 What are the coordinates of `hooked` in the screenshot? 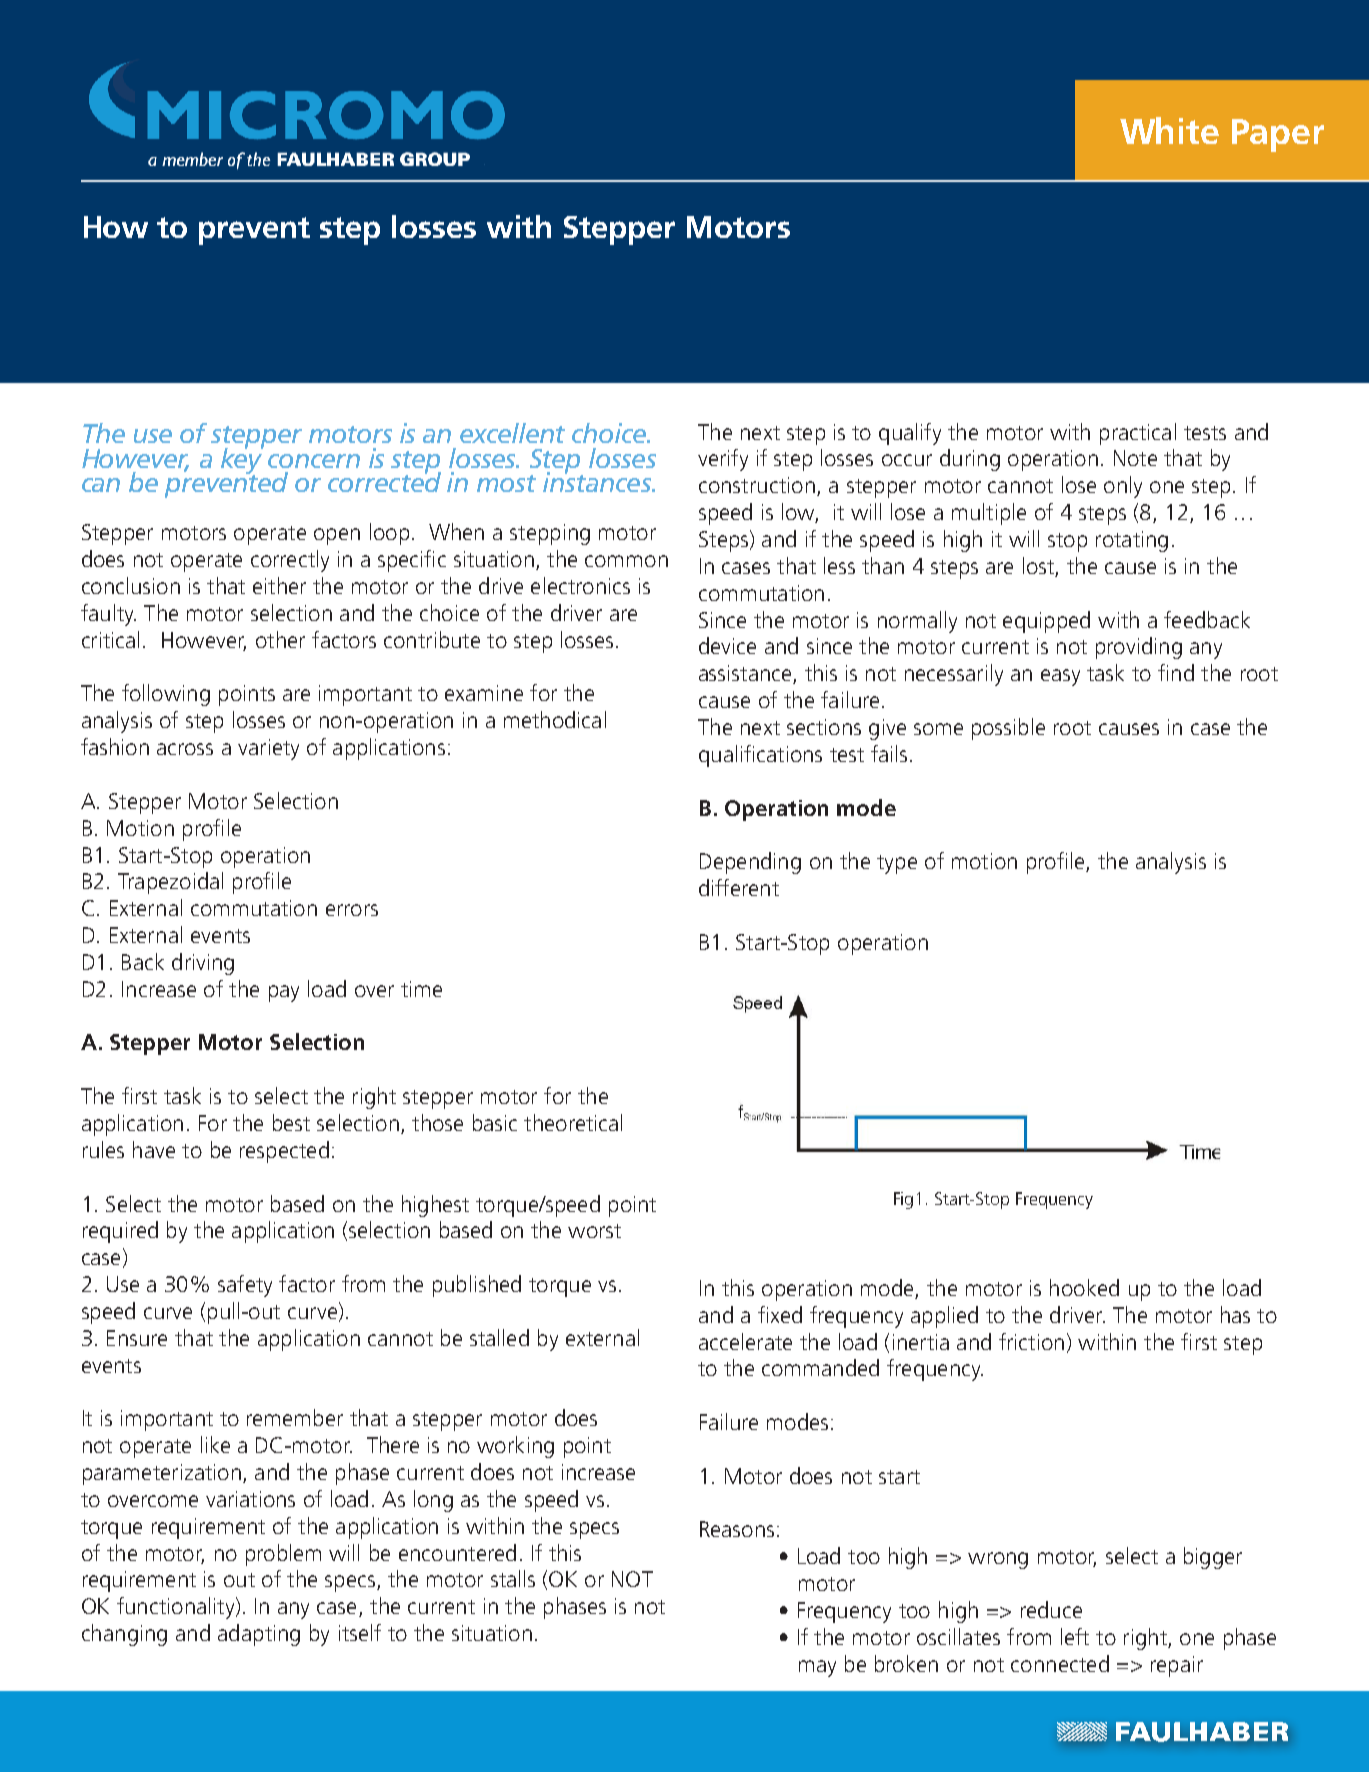 It's located at (1084, 1287).
